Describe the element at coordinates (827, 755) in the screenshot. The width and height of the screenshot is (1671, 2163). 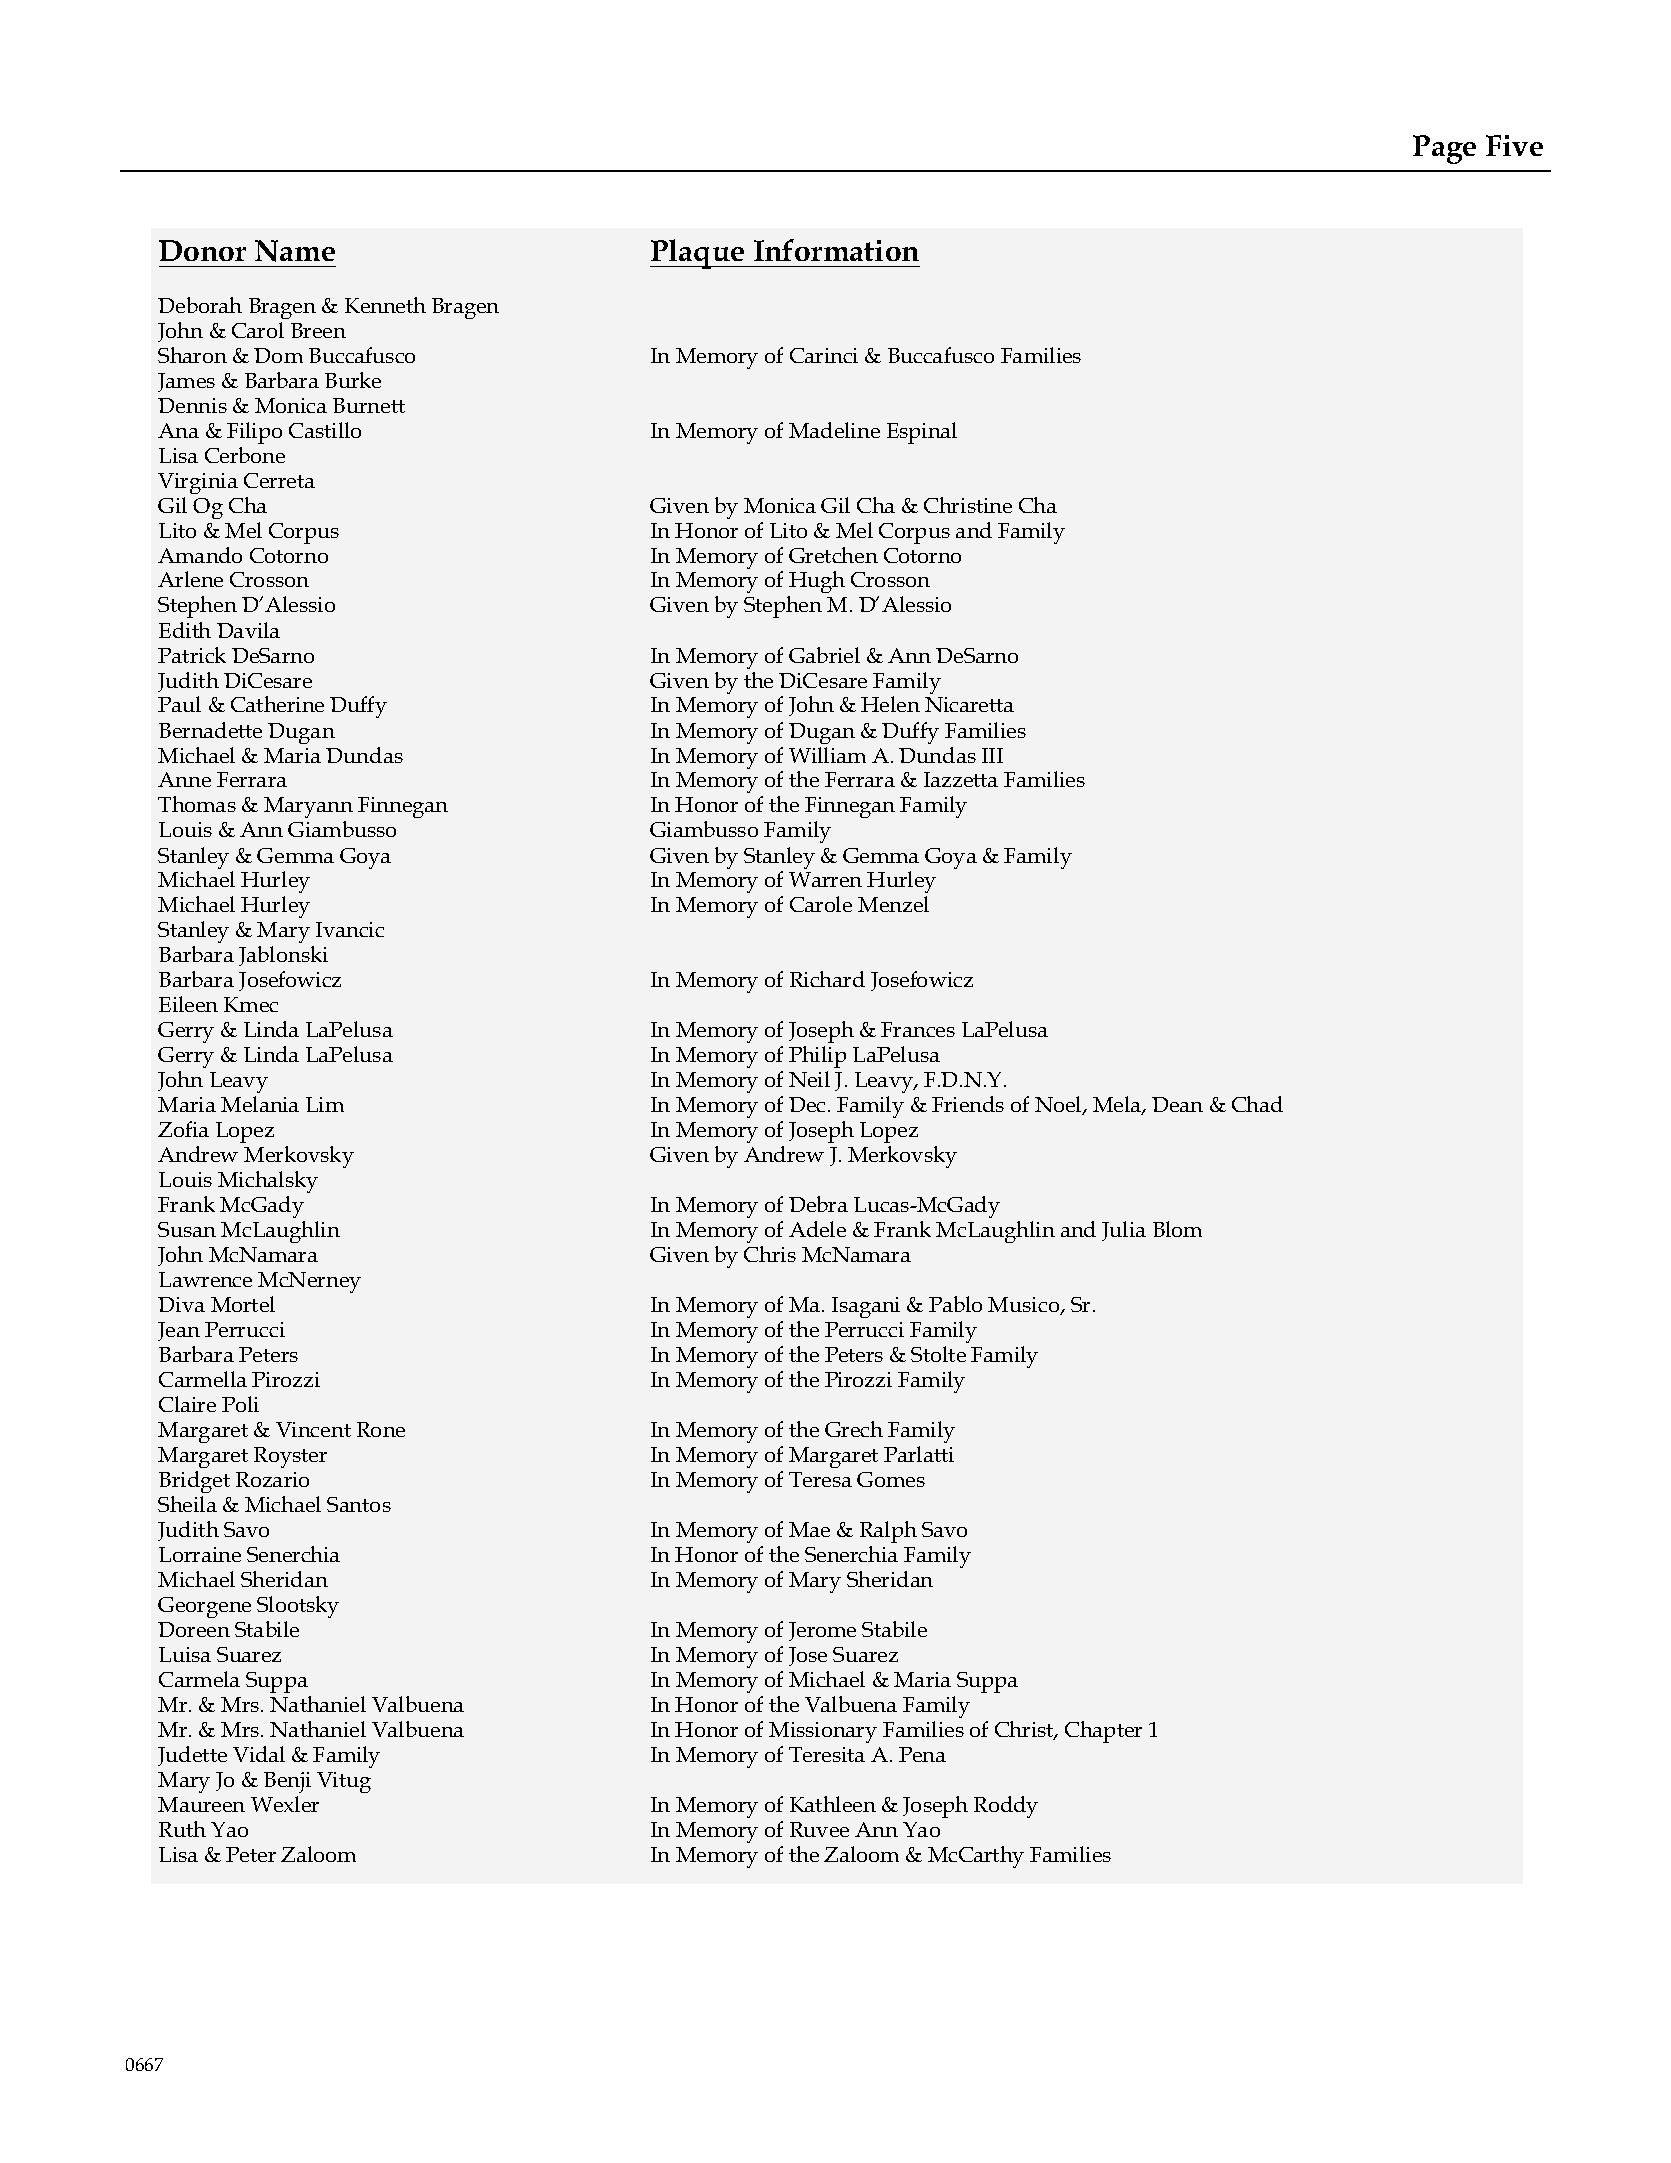
I see `William` at that location.
